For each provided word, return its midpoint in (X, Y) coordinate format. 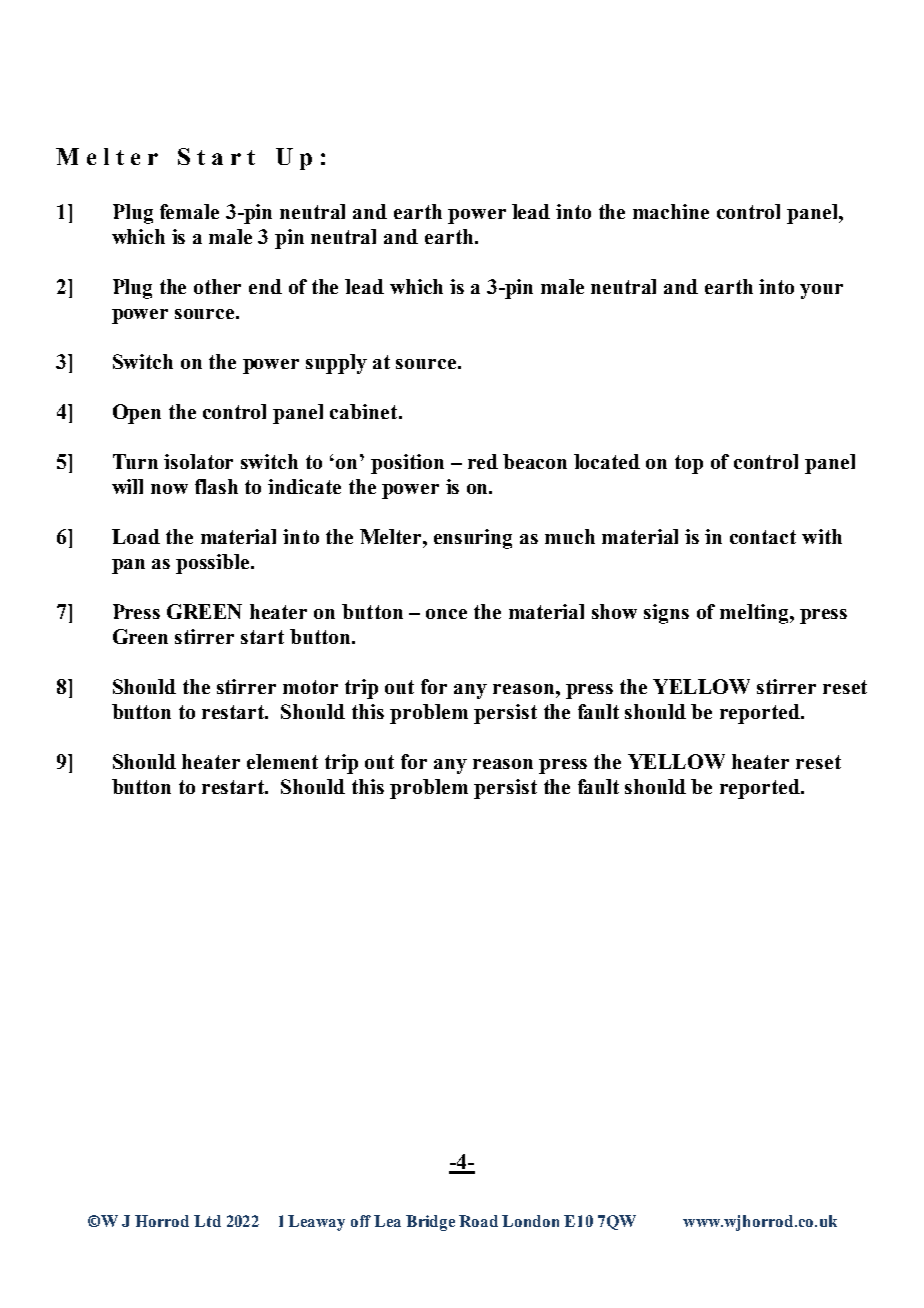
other (217, 286)
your (821, 291)
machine (671, 211)
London (530, 1221)
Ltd (207, 1221)
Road (478, 1221)
